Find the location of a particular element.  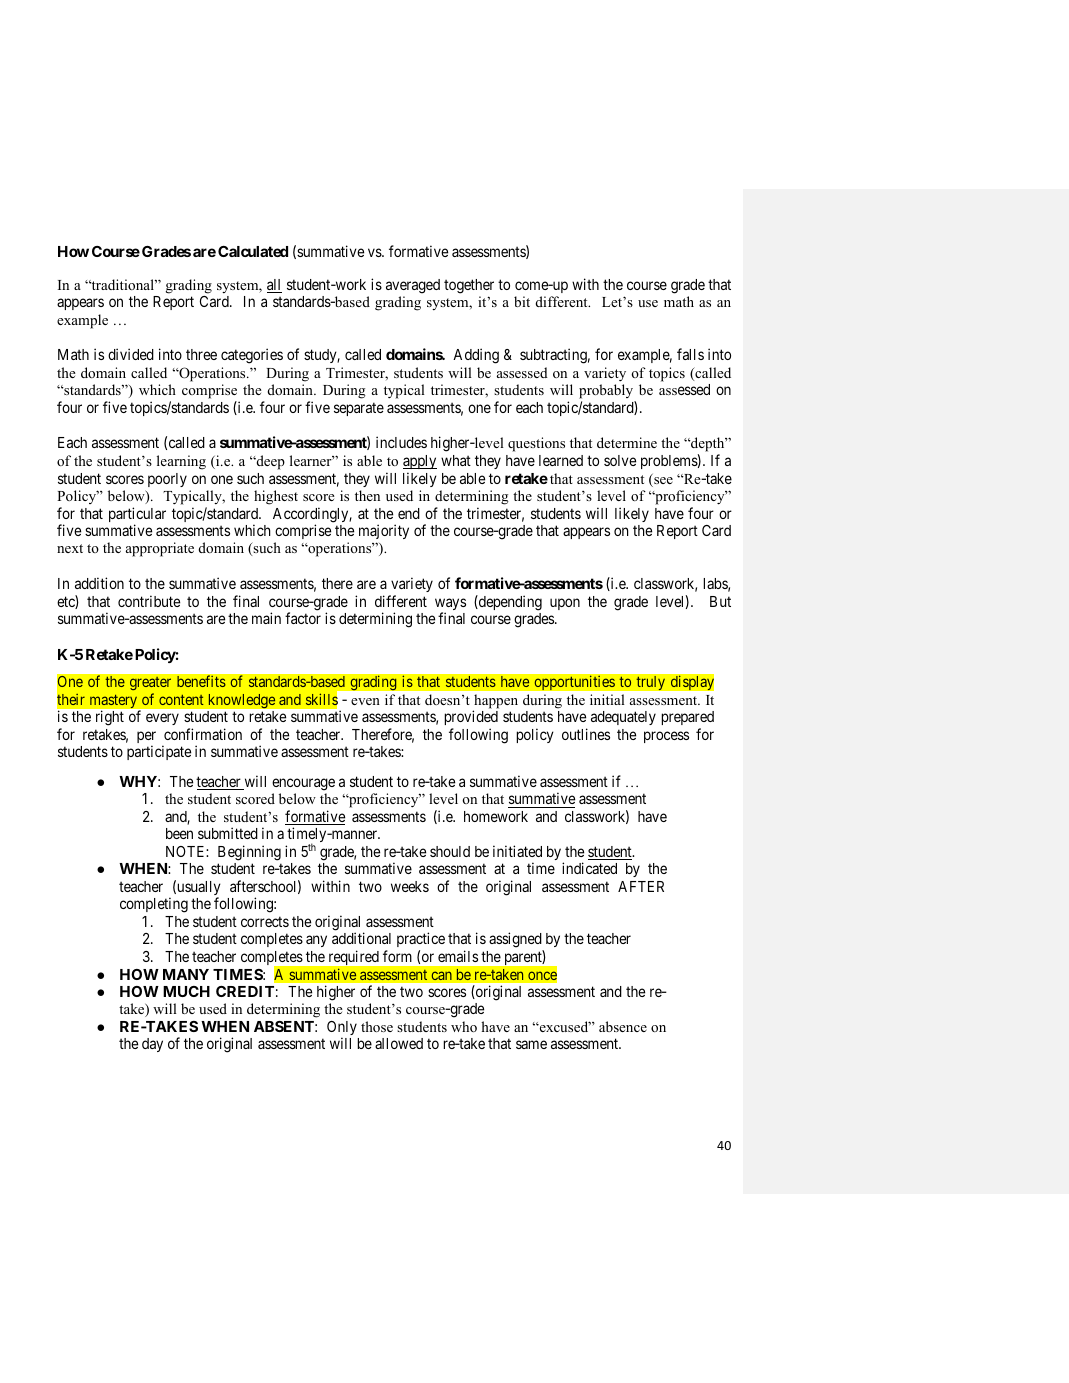

Calculated is located at coordinates (253, 251).
